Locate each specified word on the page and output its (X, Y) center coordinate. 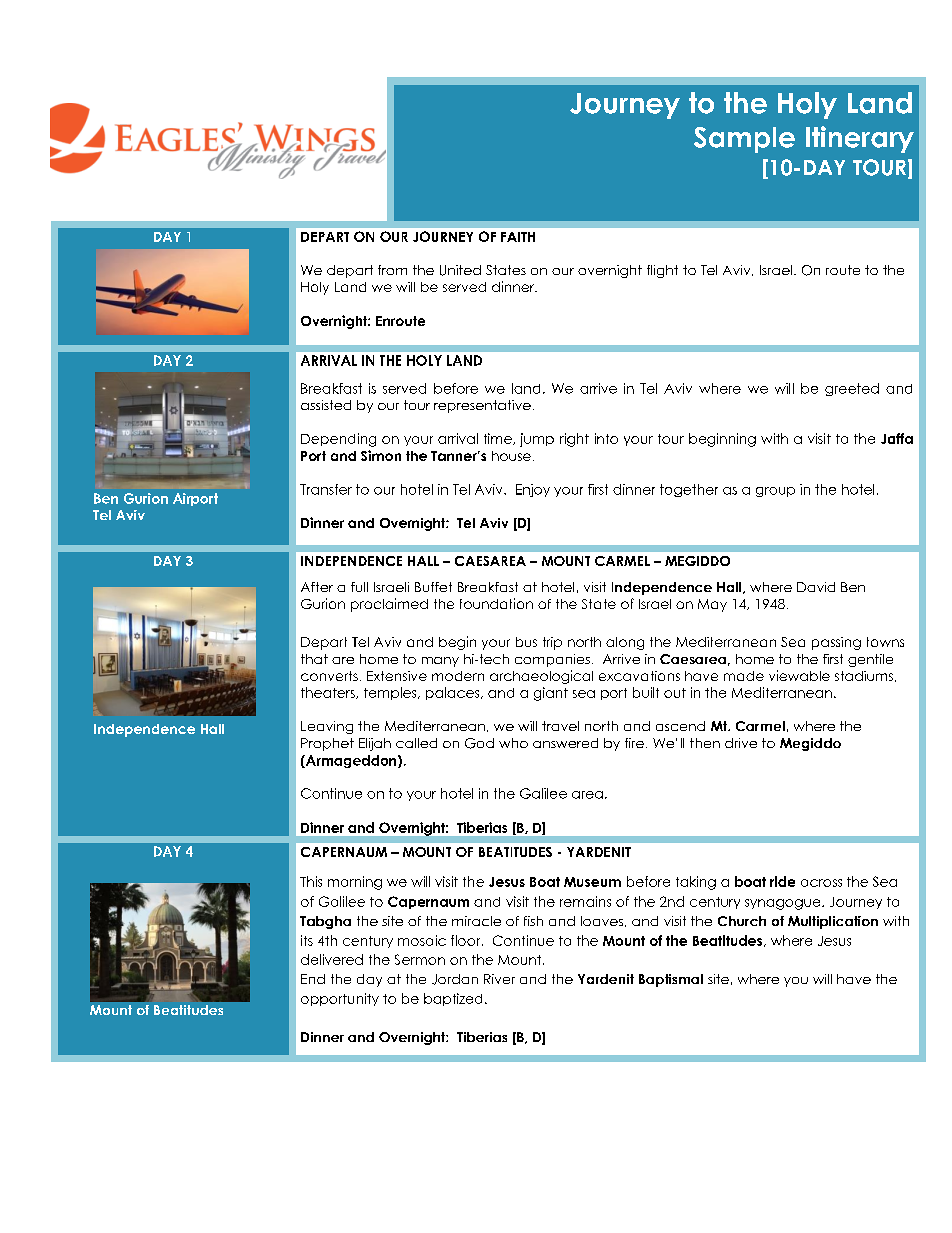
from (392, 270)
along (625, 643)
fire (634, 743)
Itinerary (860, 139)
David (816, 587)
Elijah (375, 744)
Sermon (420, 959)
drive (741, 743)
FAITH (518, 237)
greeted (852, 389)
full (359, 587)
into (606, 438)
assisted (326, 405)
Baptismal (671, 980)
